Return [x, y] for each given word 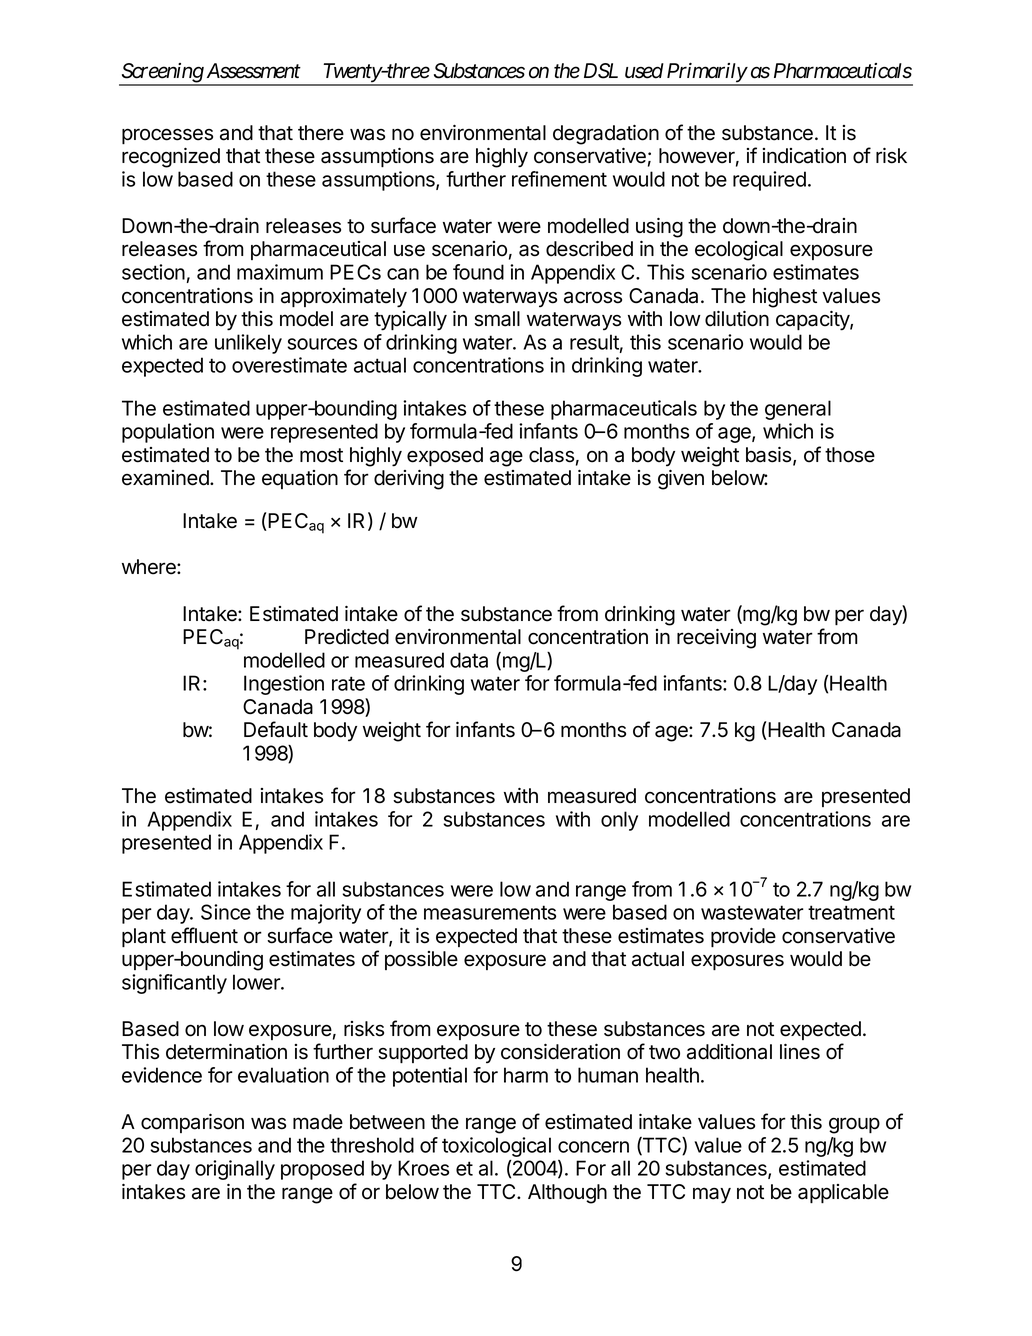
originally [235, 1170]
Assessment [254, 71]
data [469, 660]
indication [804, 156]
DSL [601, 71]
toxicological [496, 1147]
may [712, 1195]
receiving [716, 639]
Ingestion [284, 685]
